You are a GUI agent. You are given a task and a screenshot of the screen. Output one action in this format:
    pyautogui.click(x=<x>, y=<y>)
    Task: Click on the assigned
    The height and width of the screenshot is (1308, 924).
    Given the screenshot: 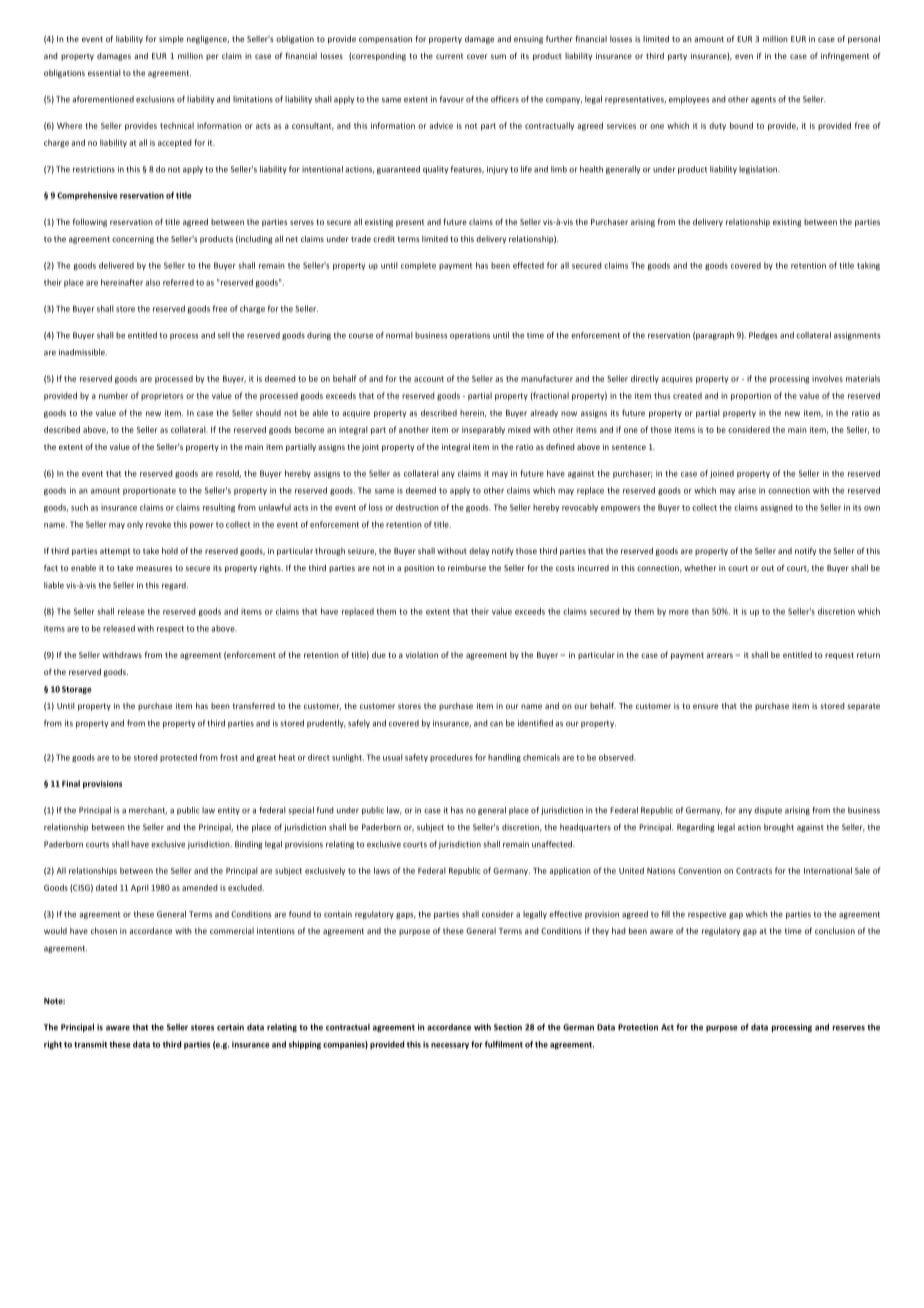 What is the action you would take?
    pyautogui.click(x=776, y=508)
